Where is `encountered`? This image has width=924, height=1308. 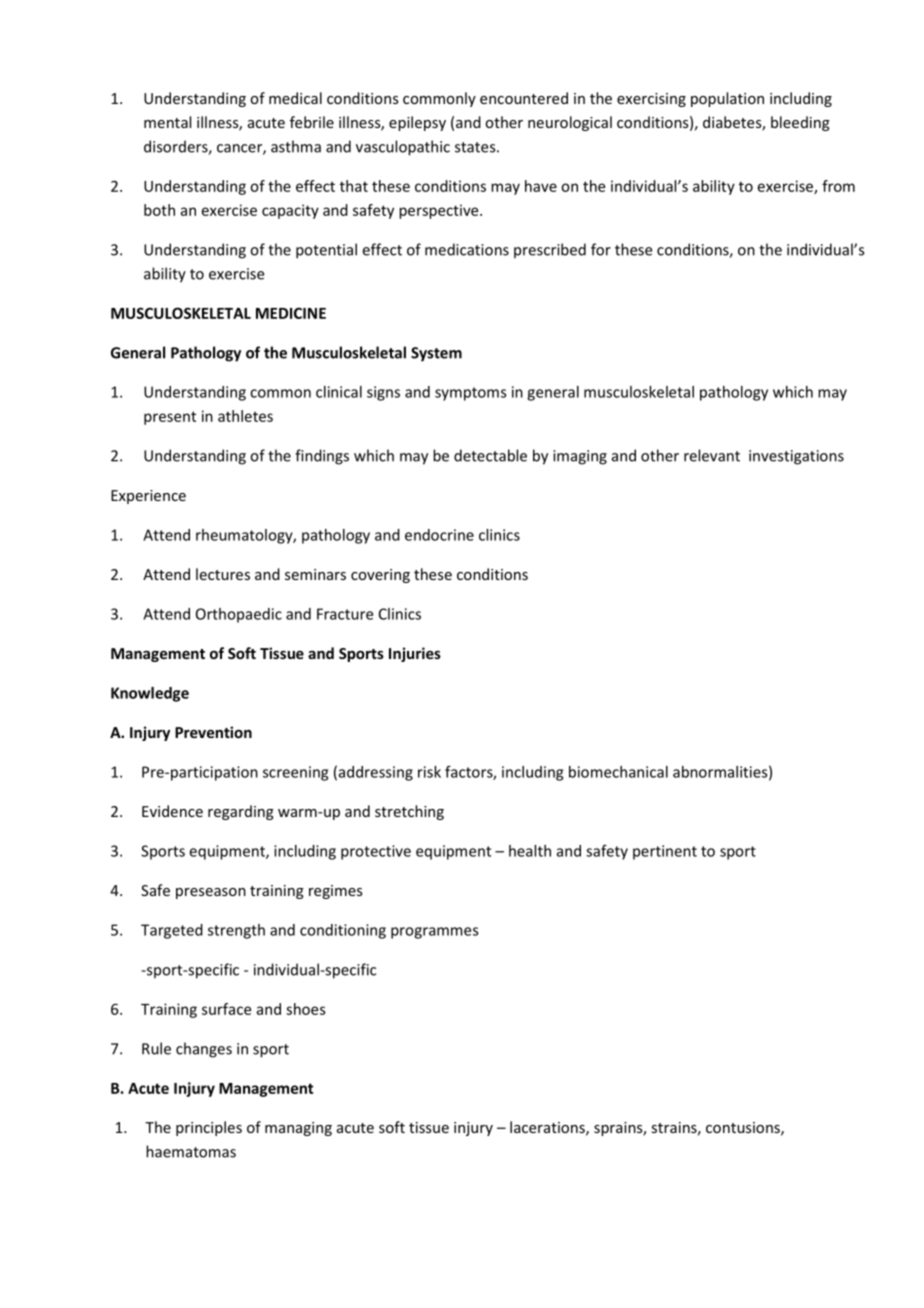
encountered is located at coordinates (524, 98).
